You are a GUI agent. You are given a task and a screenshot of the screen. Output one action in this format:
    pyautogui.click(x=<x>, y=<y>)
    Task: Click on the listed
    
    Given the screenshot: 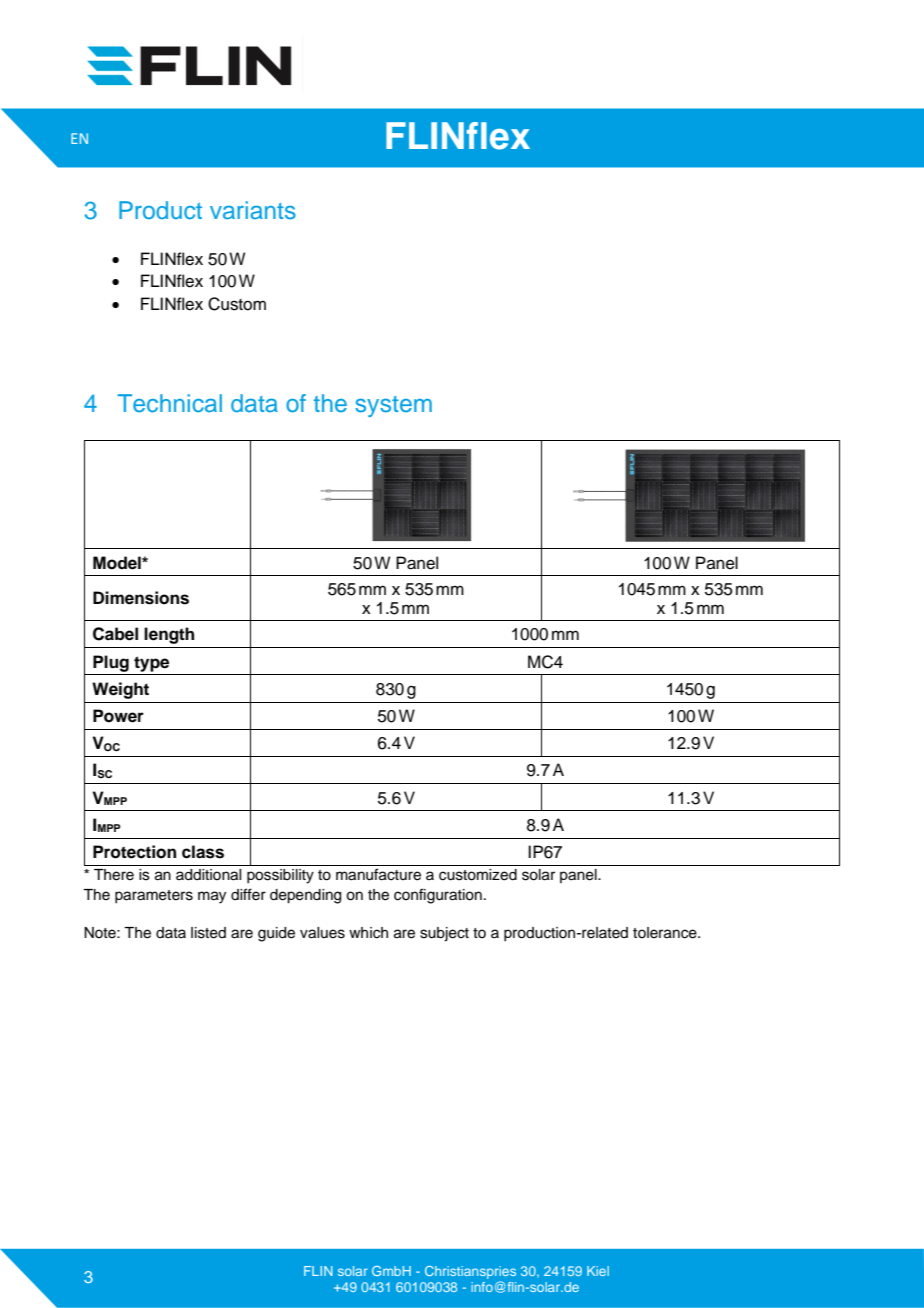 What is the action you would take?
    pyautogui.click(x=208, y=933)
